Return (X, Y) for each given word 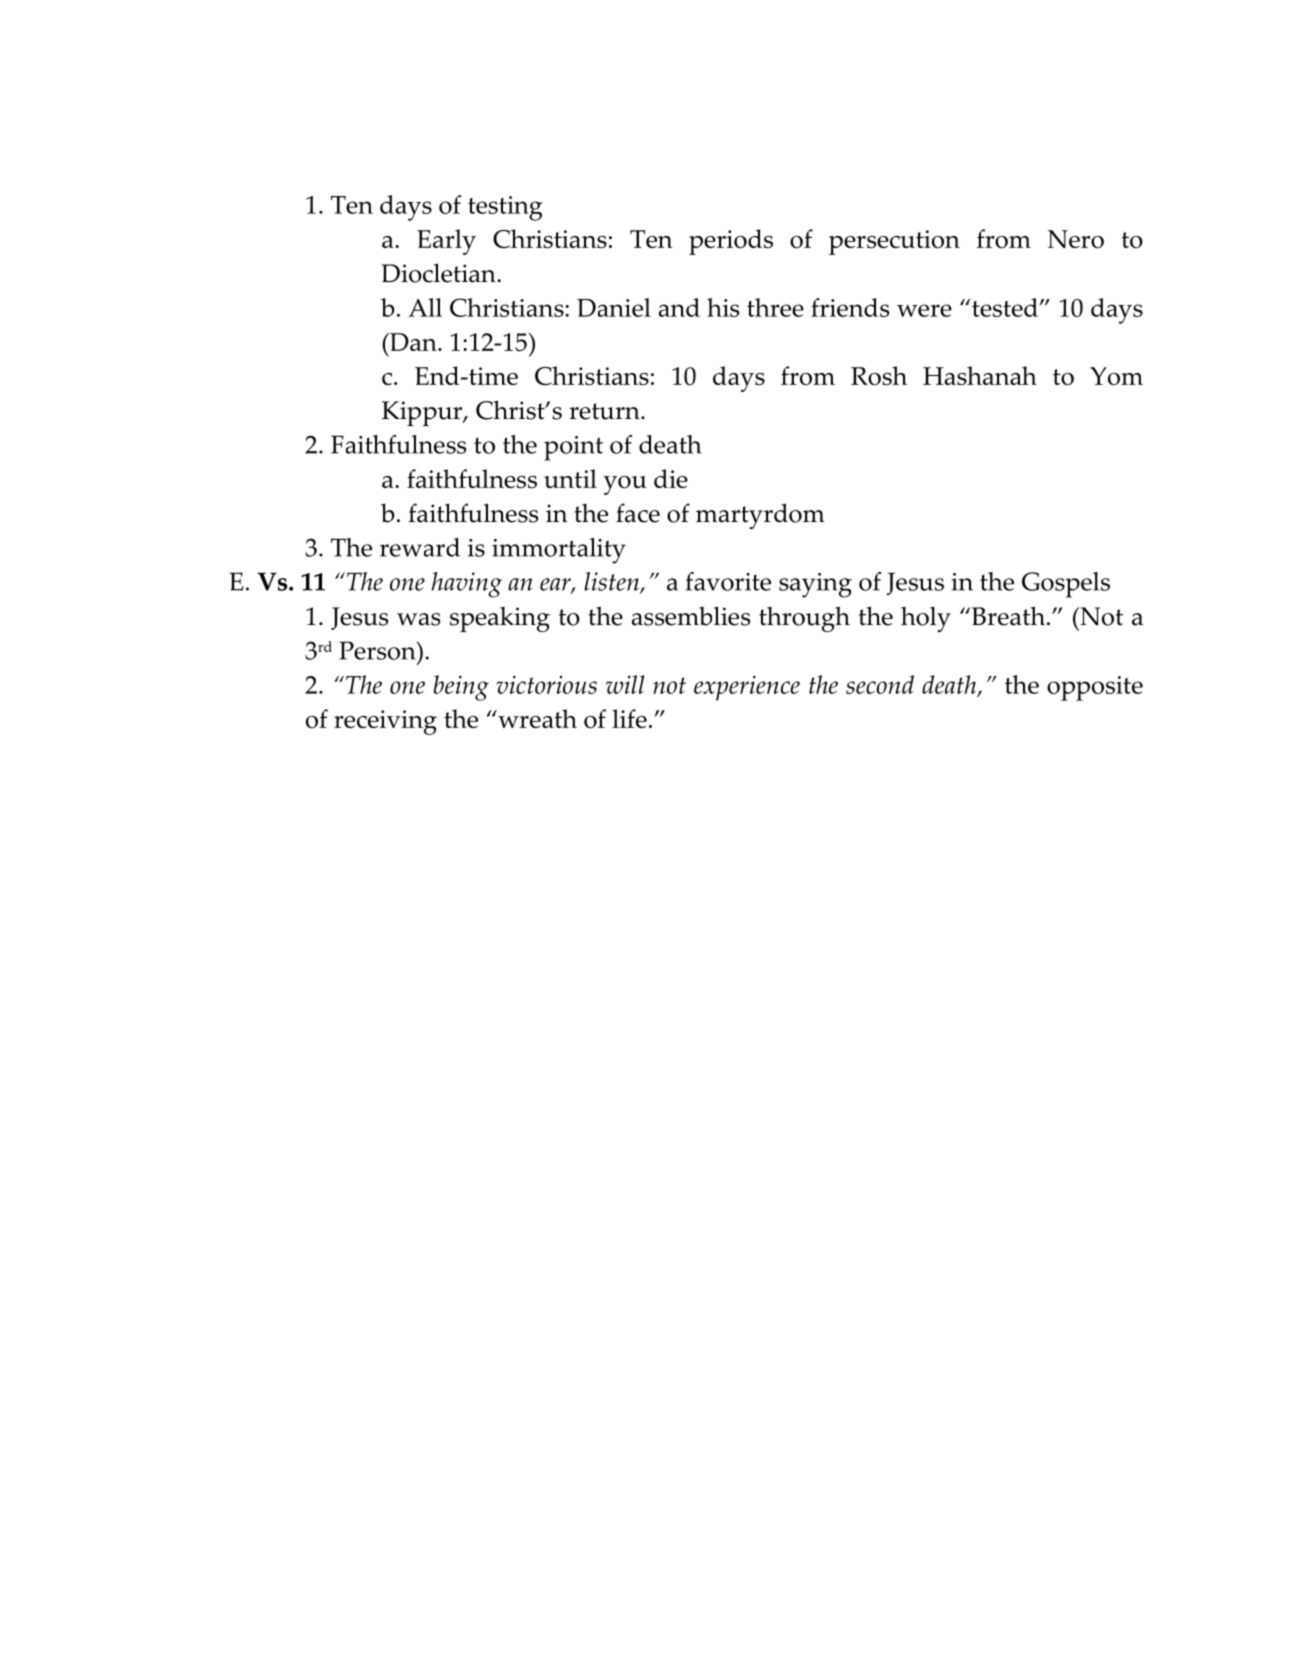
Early (446, 242)
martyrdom (760, 516)
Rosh (879, 376)
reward (420, 547)
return (605, 411)
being (461, 688)
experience (747, 688)
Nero (1076, 239)
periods (731, 242)
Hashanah (980, 375)
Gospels (1066, 585)
